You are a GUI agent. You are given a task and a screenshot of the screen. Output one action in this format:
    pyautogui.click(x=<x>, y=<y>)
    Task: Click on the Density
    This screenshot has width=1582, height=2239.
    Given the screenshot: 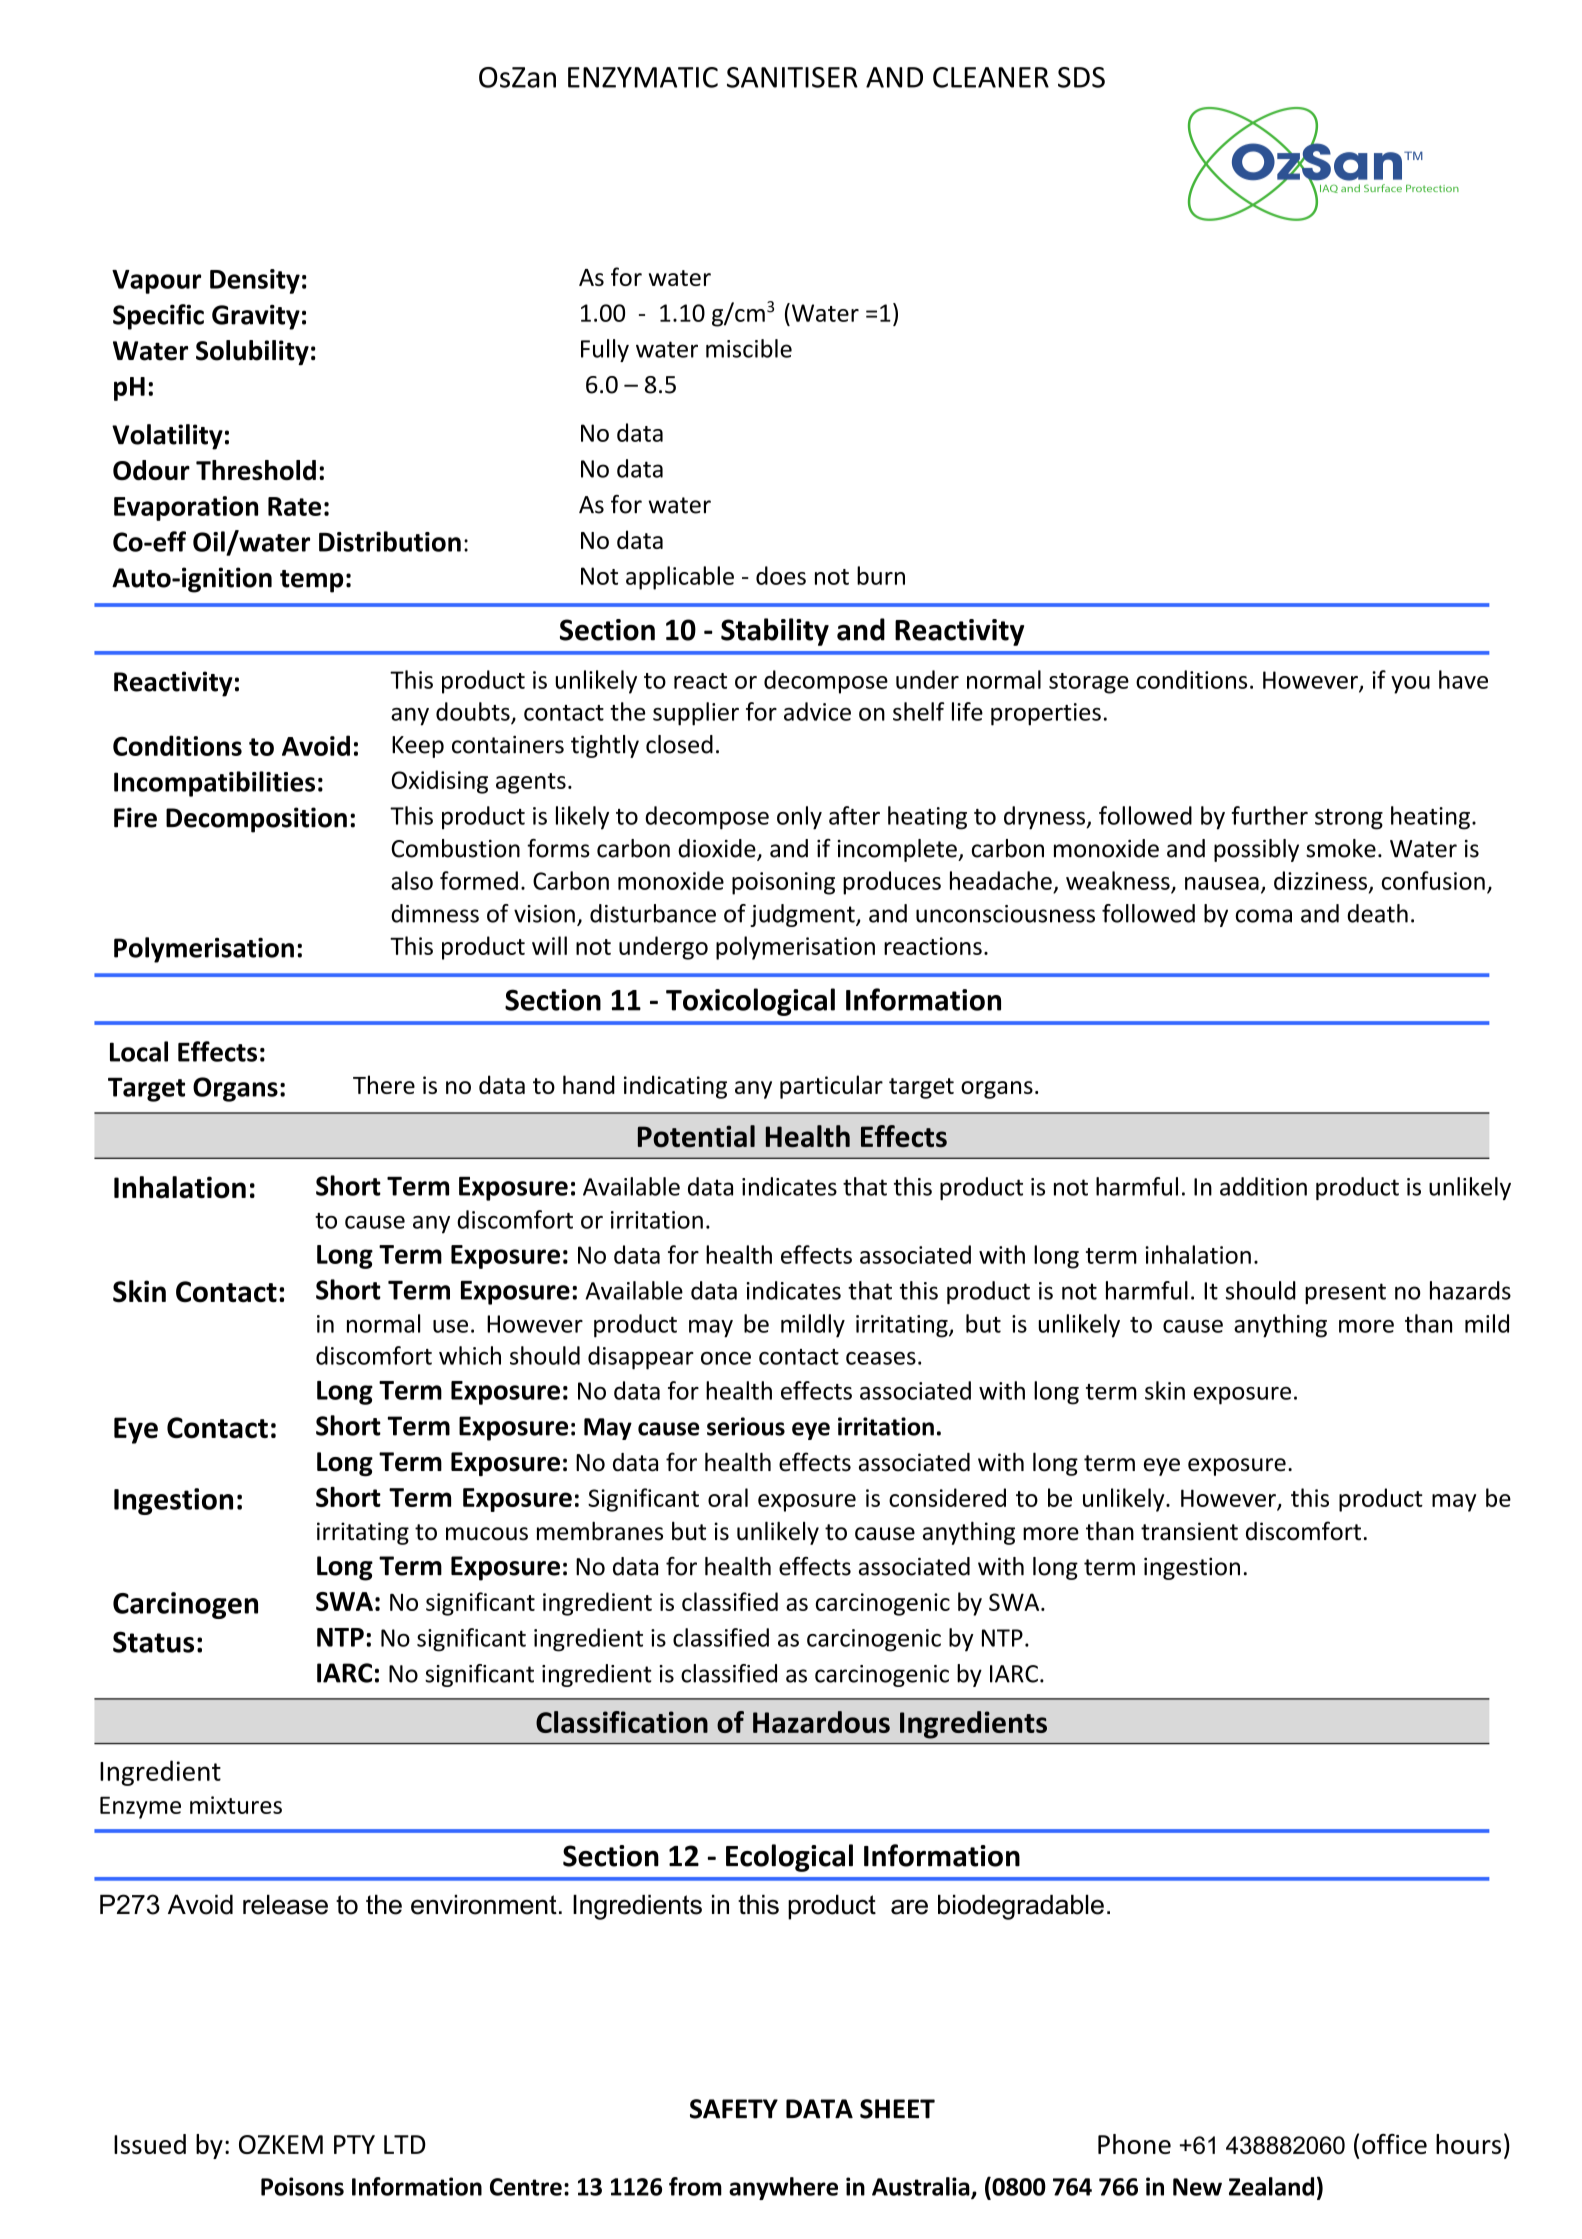 What is the action you would take?
    pyautogui.click(x=255, y=281)
